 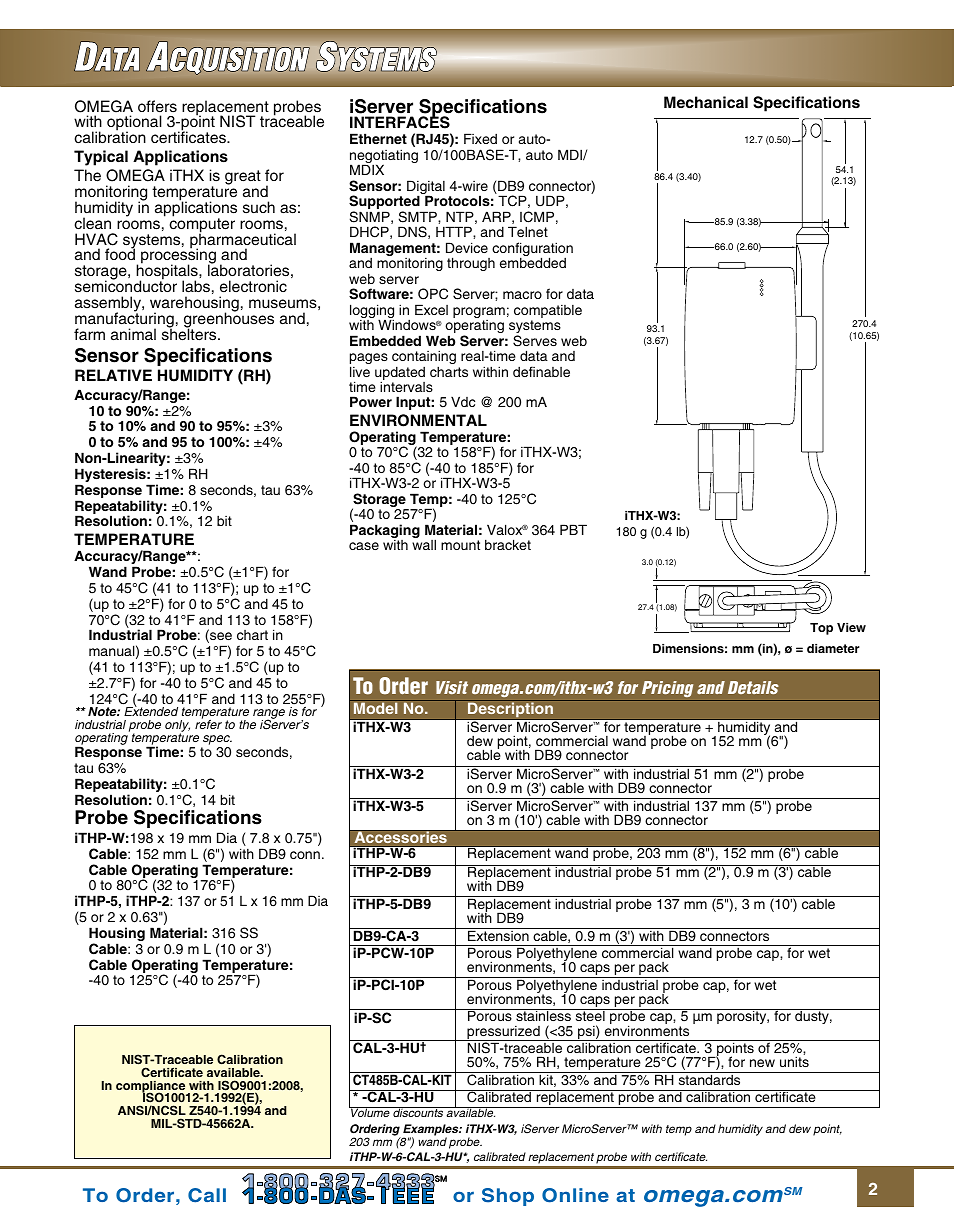 What do you see at coordinates (706, 102) in the image?
I see `Mechanical` at bounding box center [706, 102].
